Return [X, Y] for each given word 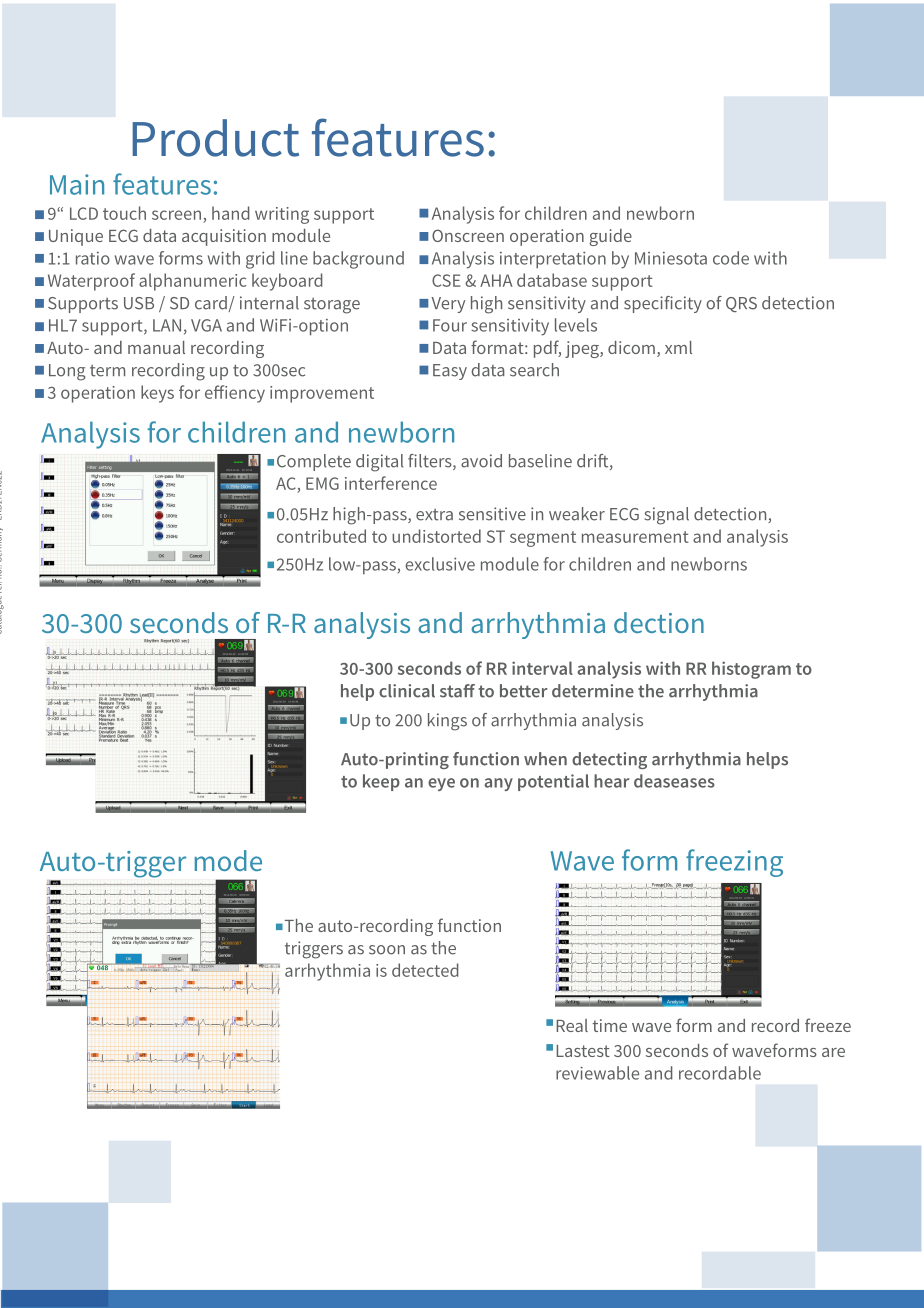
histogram [751, 670]
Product [215, 138]
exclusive [440, 564]
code [731, 258]
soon [387, 950]
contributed [321, 536]
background [358, 260]
